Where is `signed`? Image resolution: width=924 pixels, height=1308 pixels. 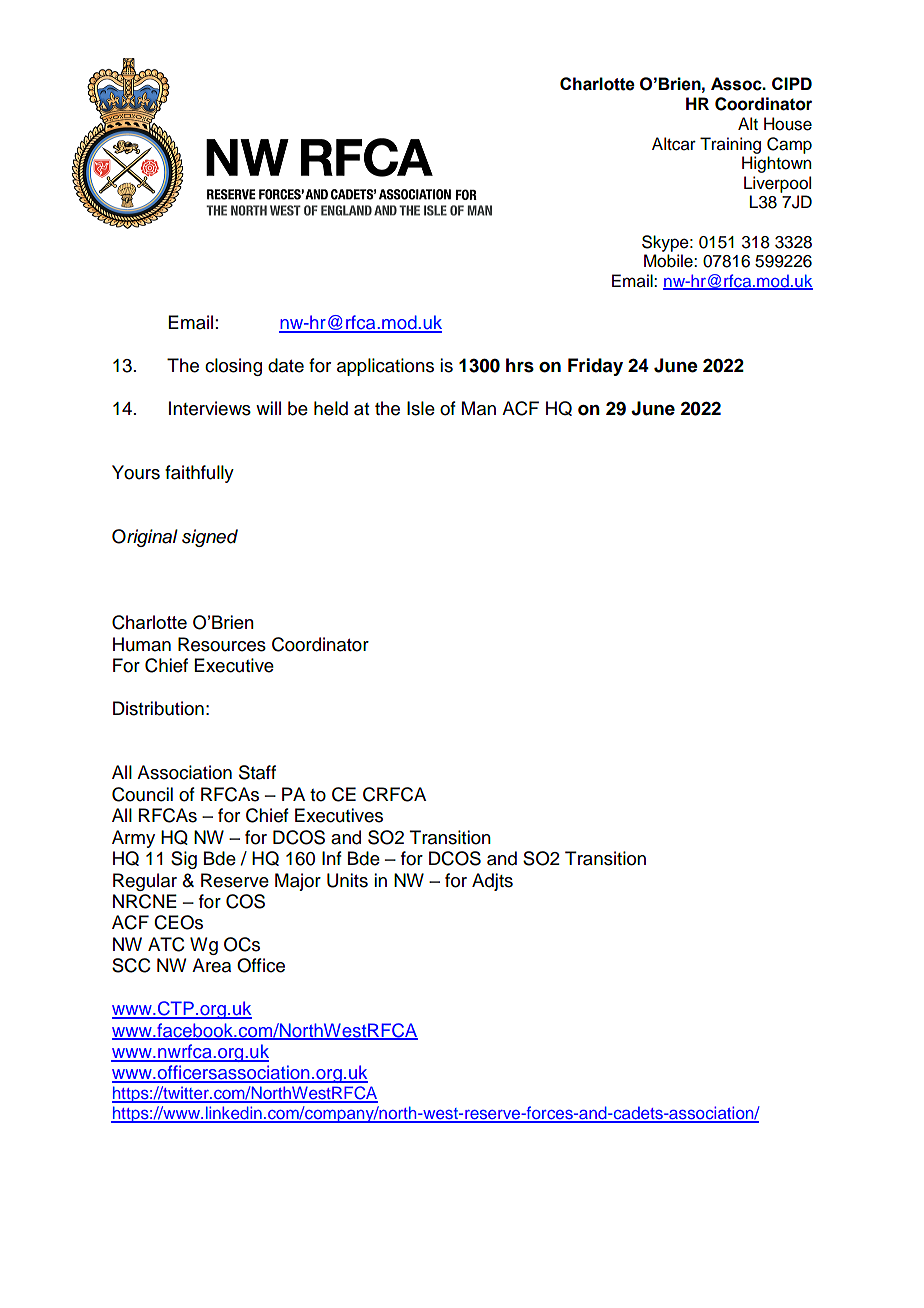
signed is located at coordinates (210, 538).
